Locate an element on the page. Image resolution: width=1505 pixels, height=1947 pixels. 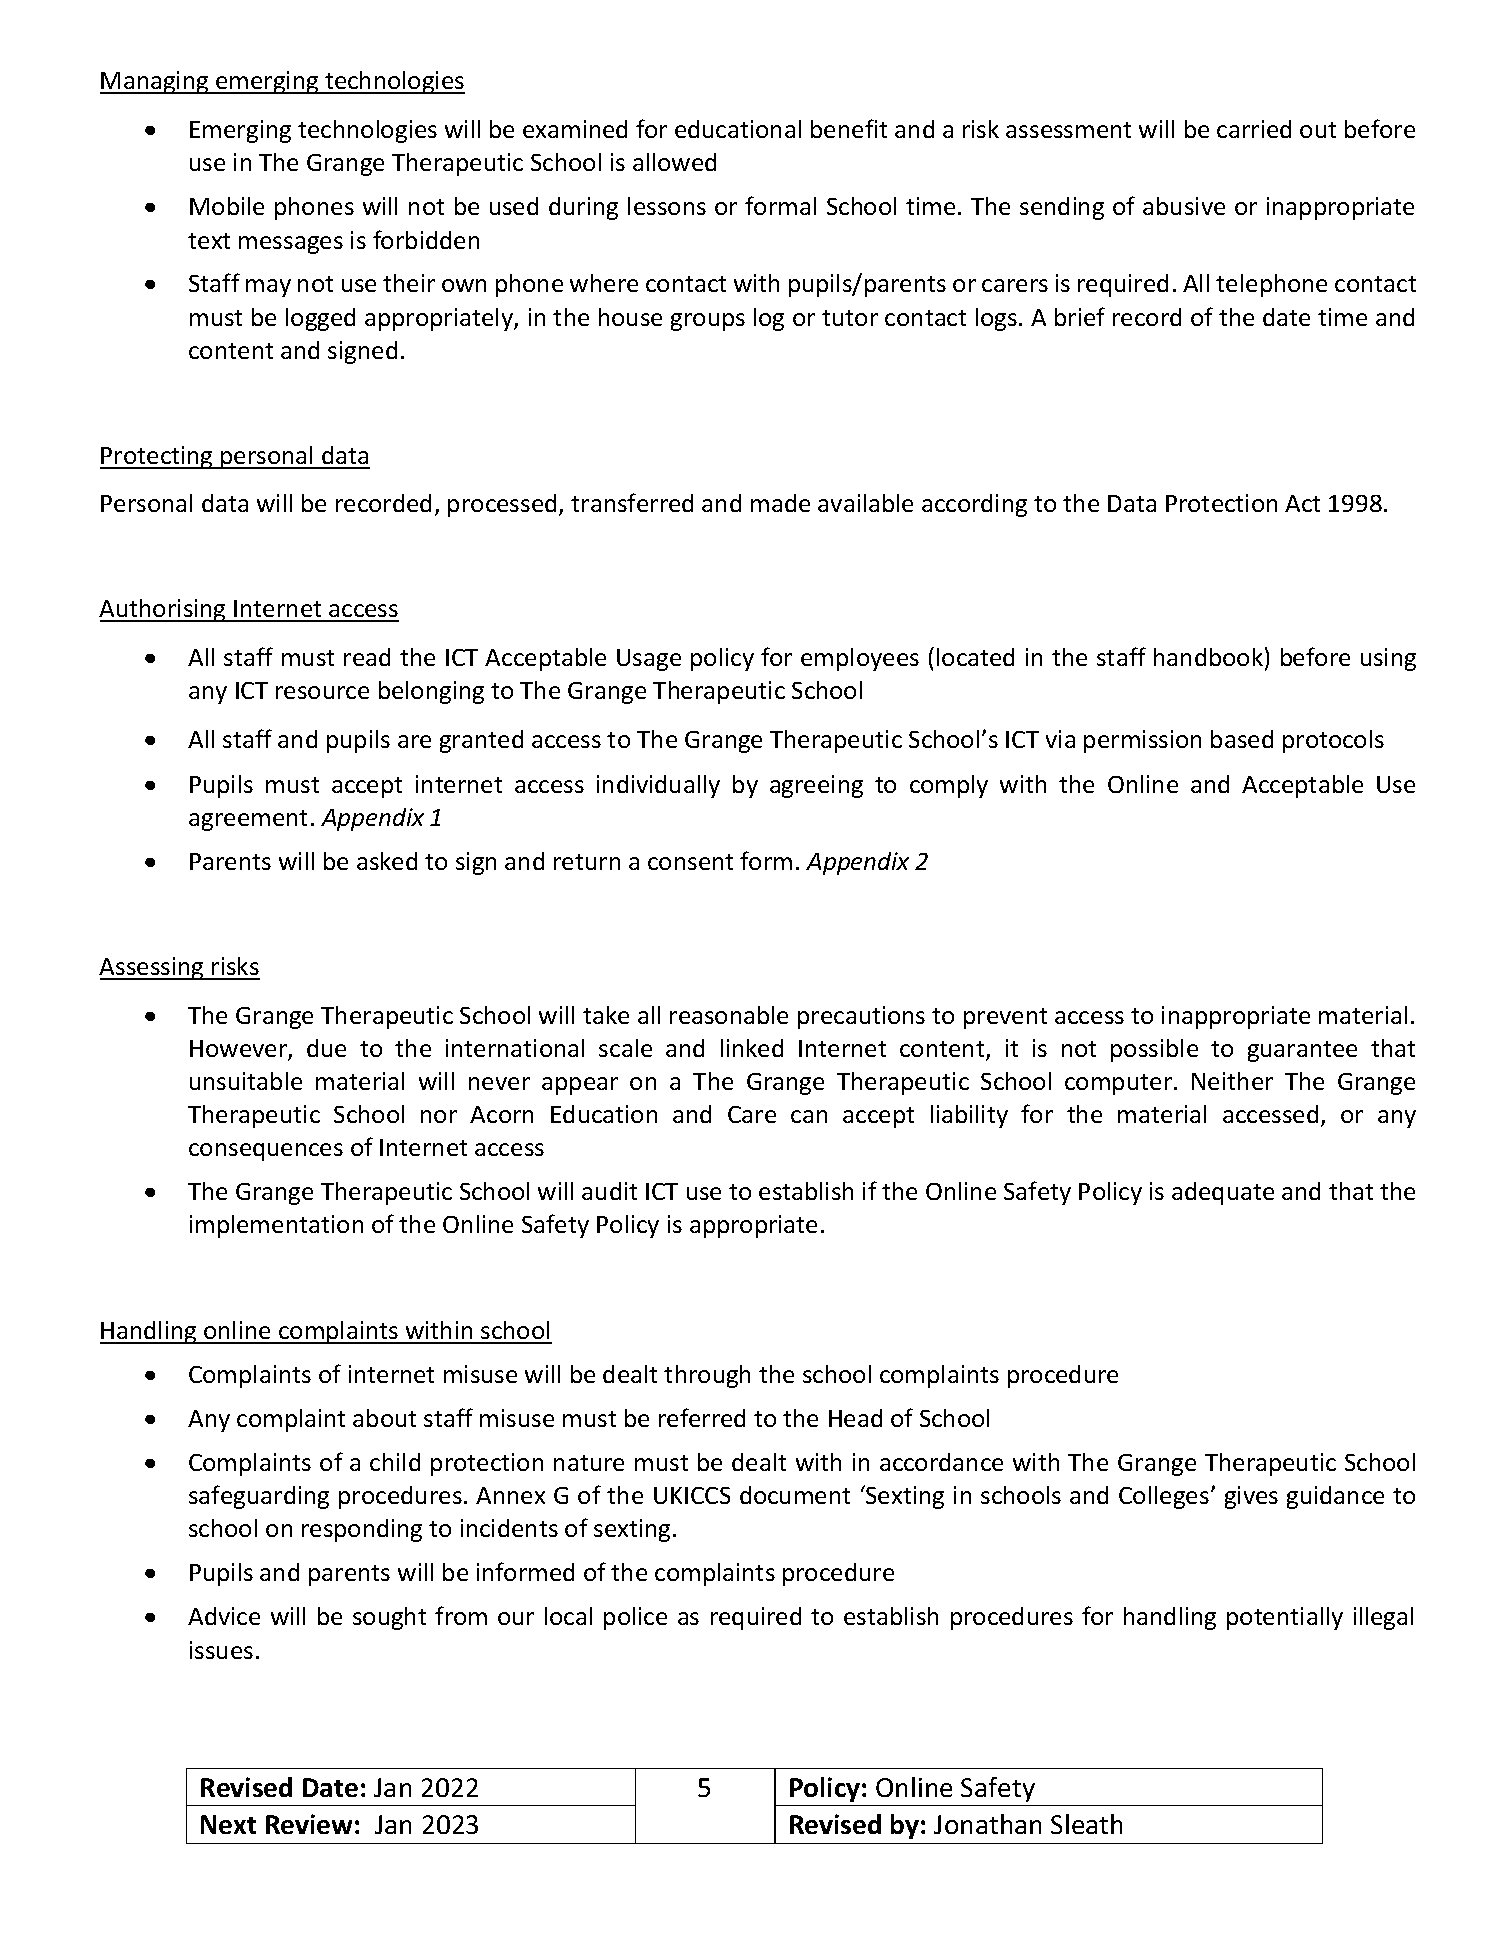
benefit is located at coordinates (849, 128).
